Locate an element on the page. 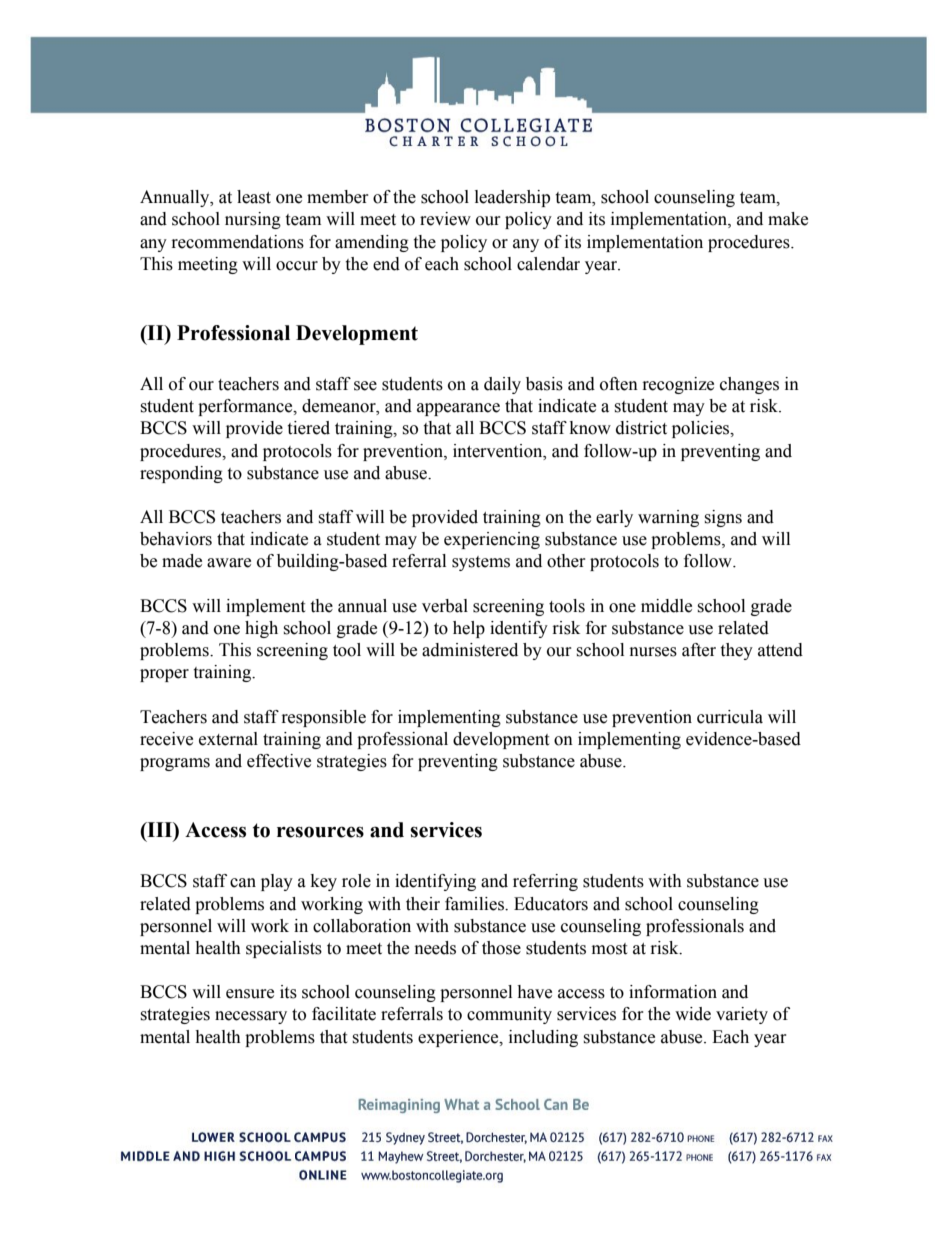 This page has height=1233, width=952. curricula is located at coordinates (730, 717).
